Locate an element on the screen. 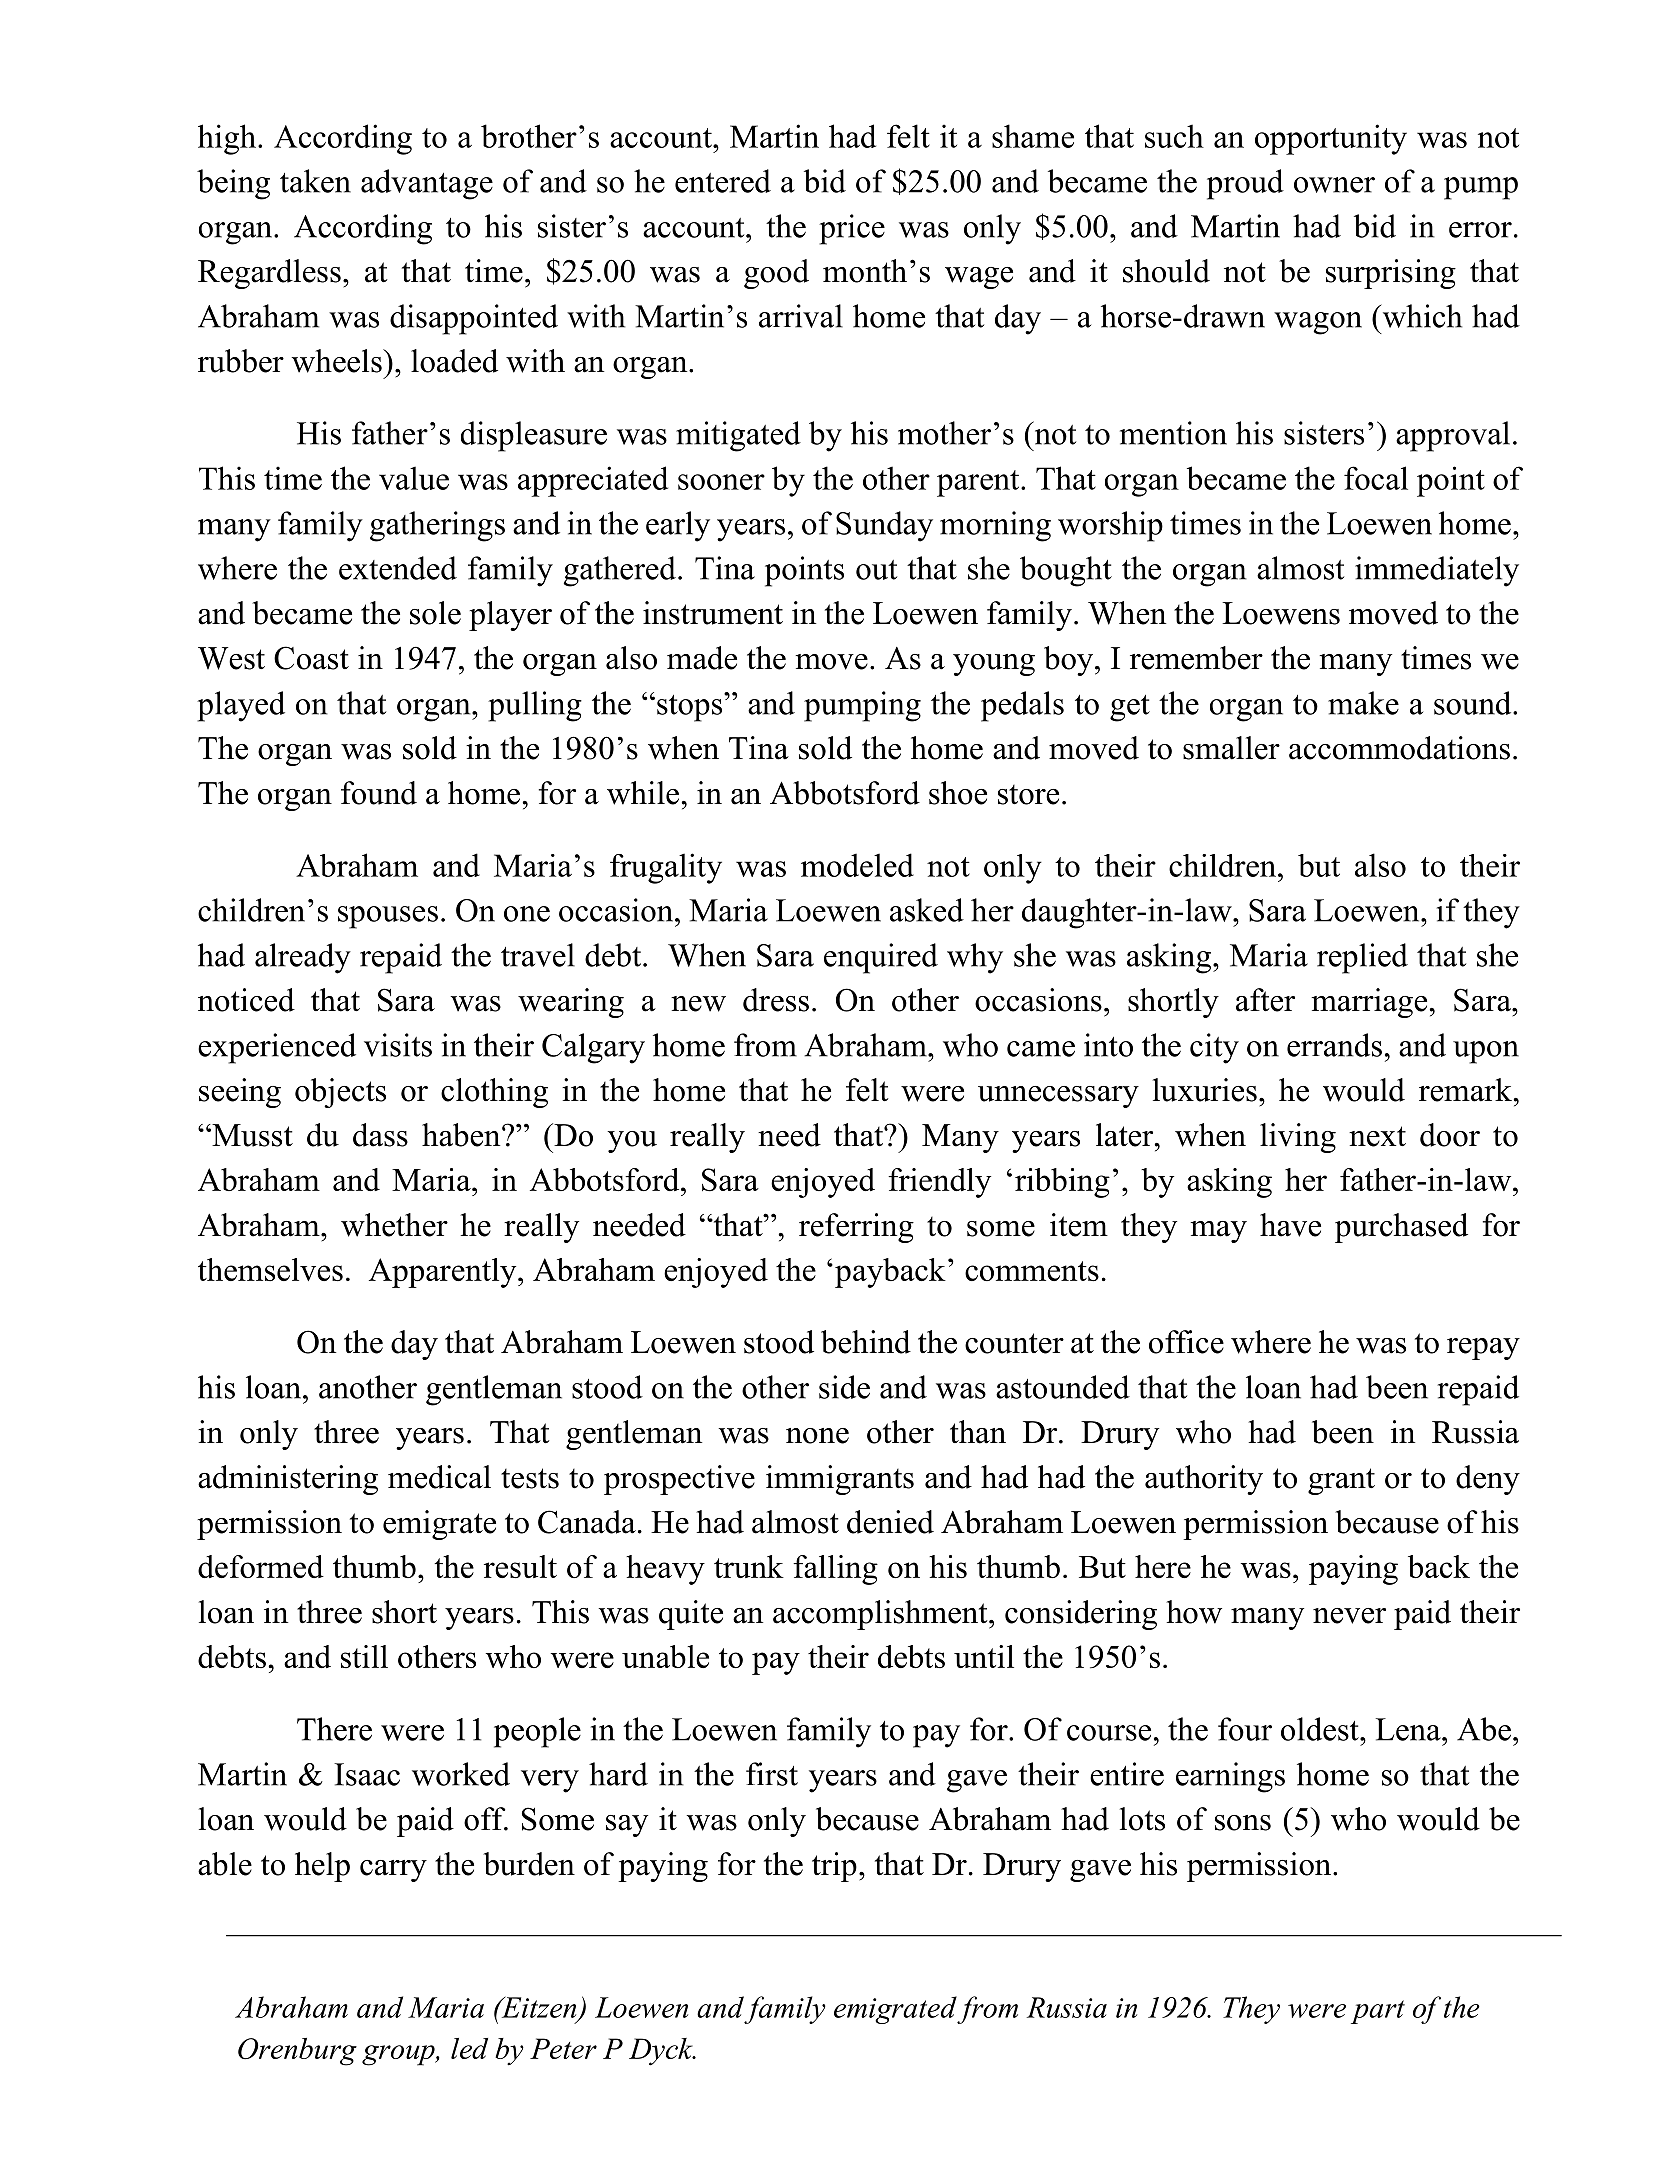  errands is located at coordinates (1334, 1045).
